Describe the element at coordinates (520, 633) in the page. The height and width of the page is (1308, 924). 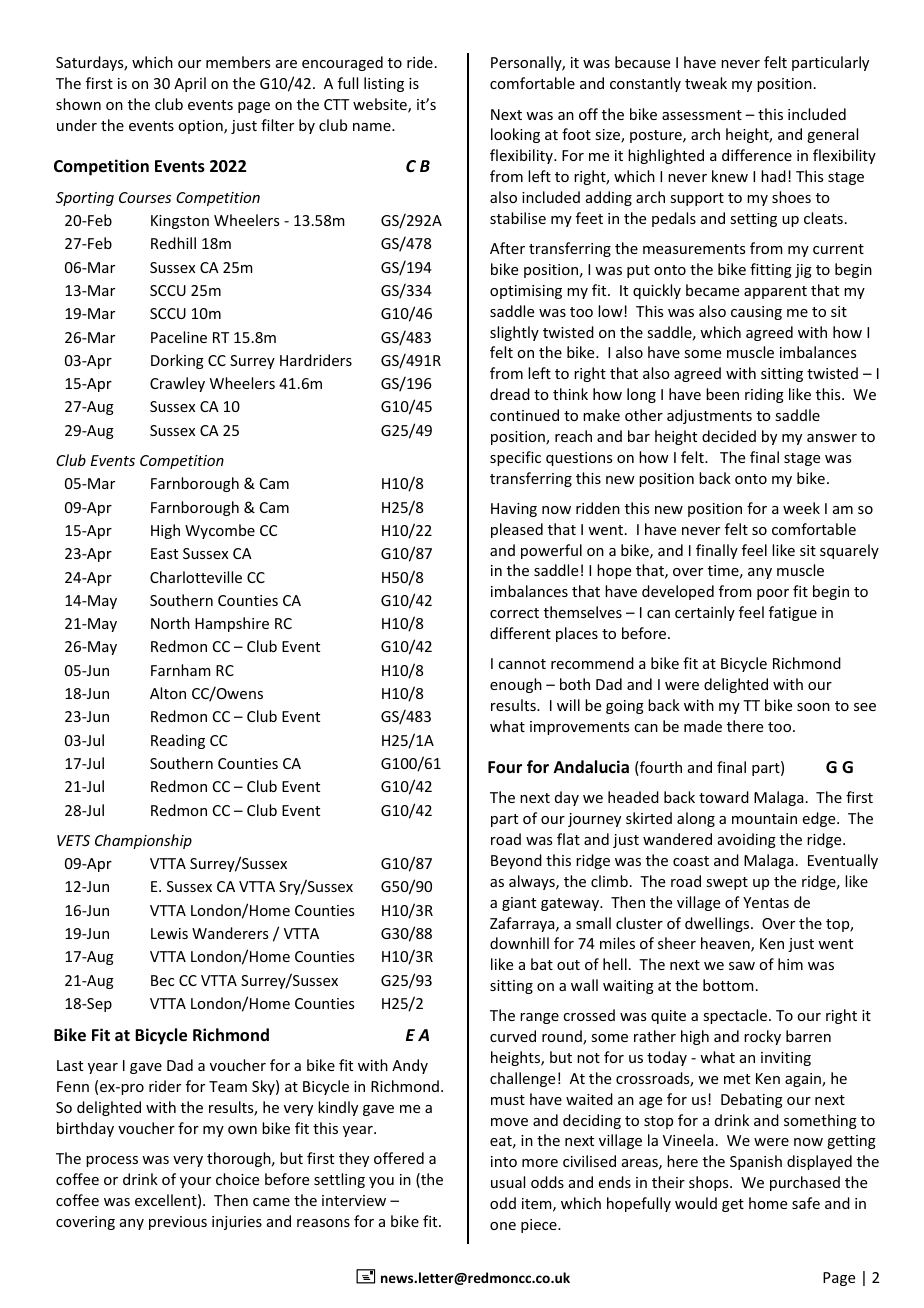
I see `different` at that location.
